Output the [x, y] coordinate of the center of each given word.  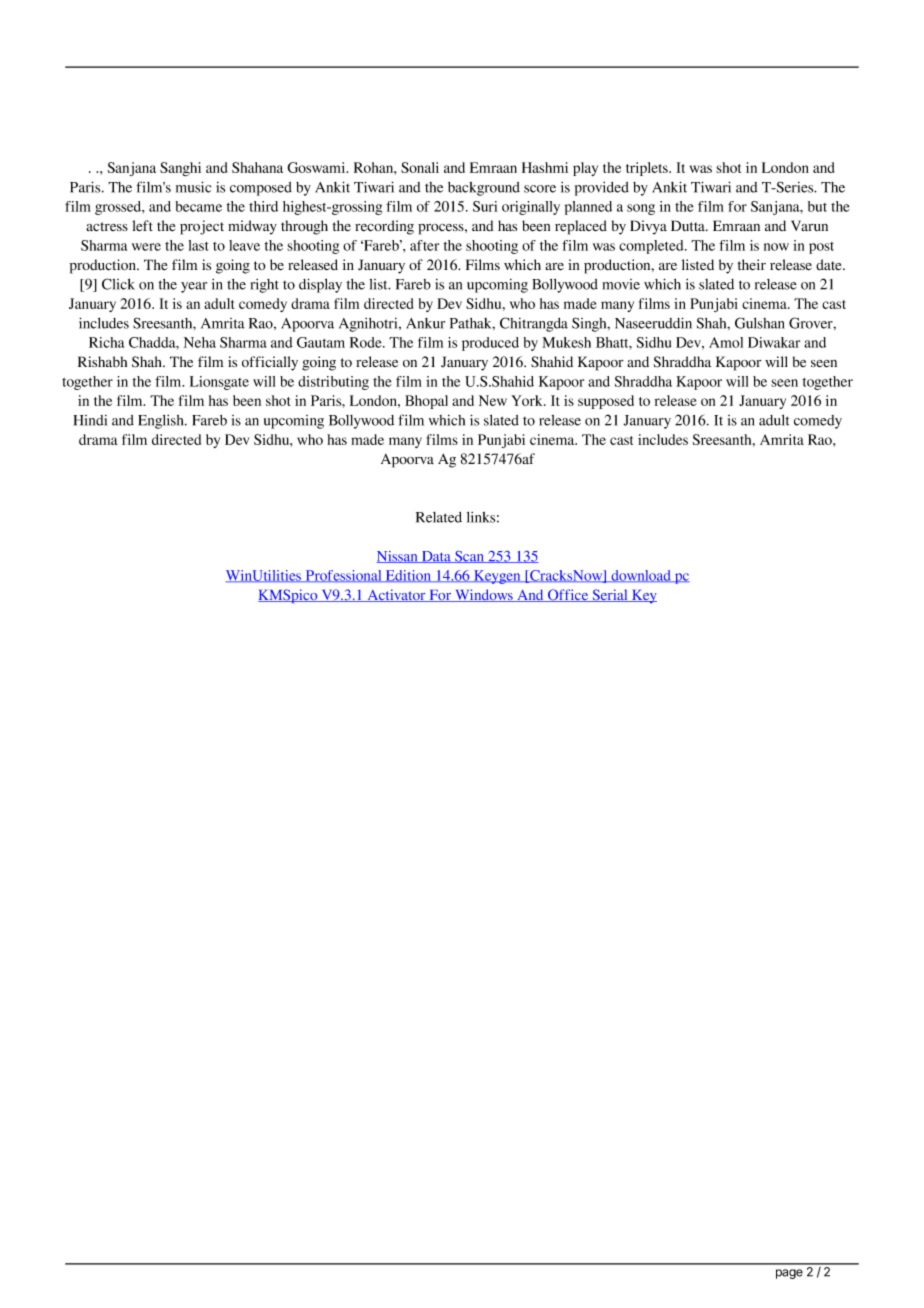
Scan [470, 557]
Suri [485, 206]
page [789, 1274]
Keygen [497, 577]
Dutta [689, 225]
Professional [343, 576]
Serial [610, 595]
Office [568, 595]
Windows [484, 595]
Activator [396, 595]
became [199, 206]
